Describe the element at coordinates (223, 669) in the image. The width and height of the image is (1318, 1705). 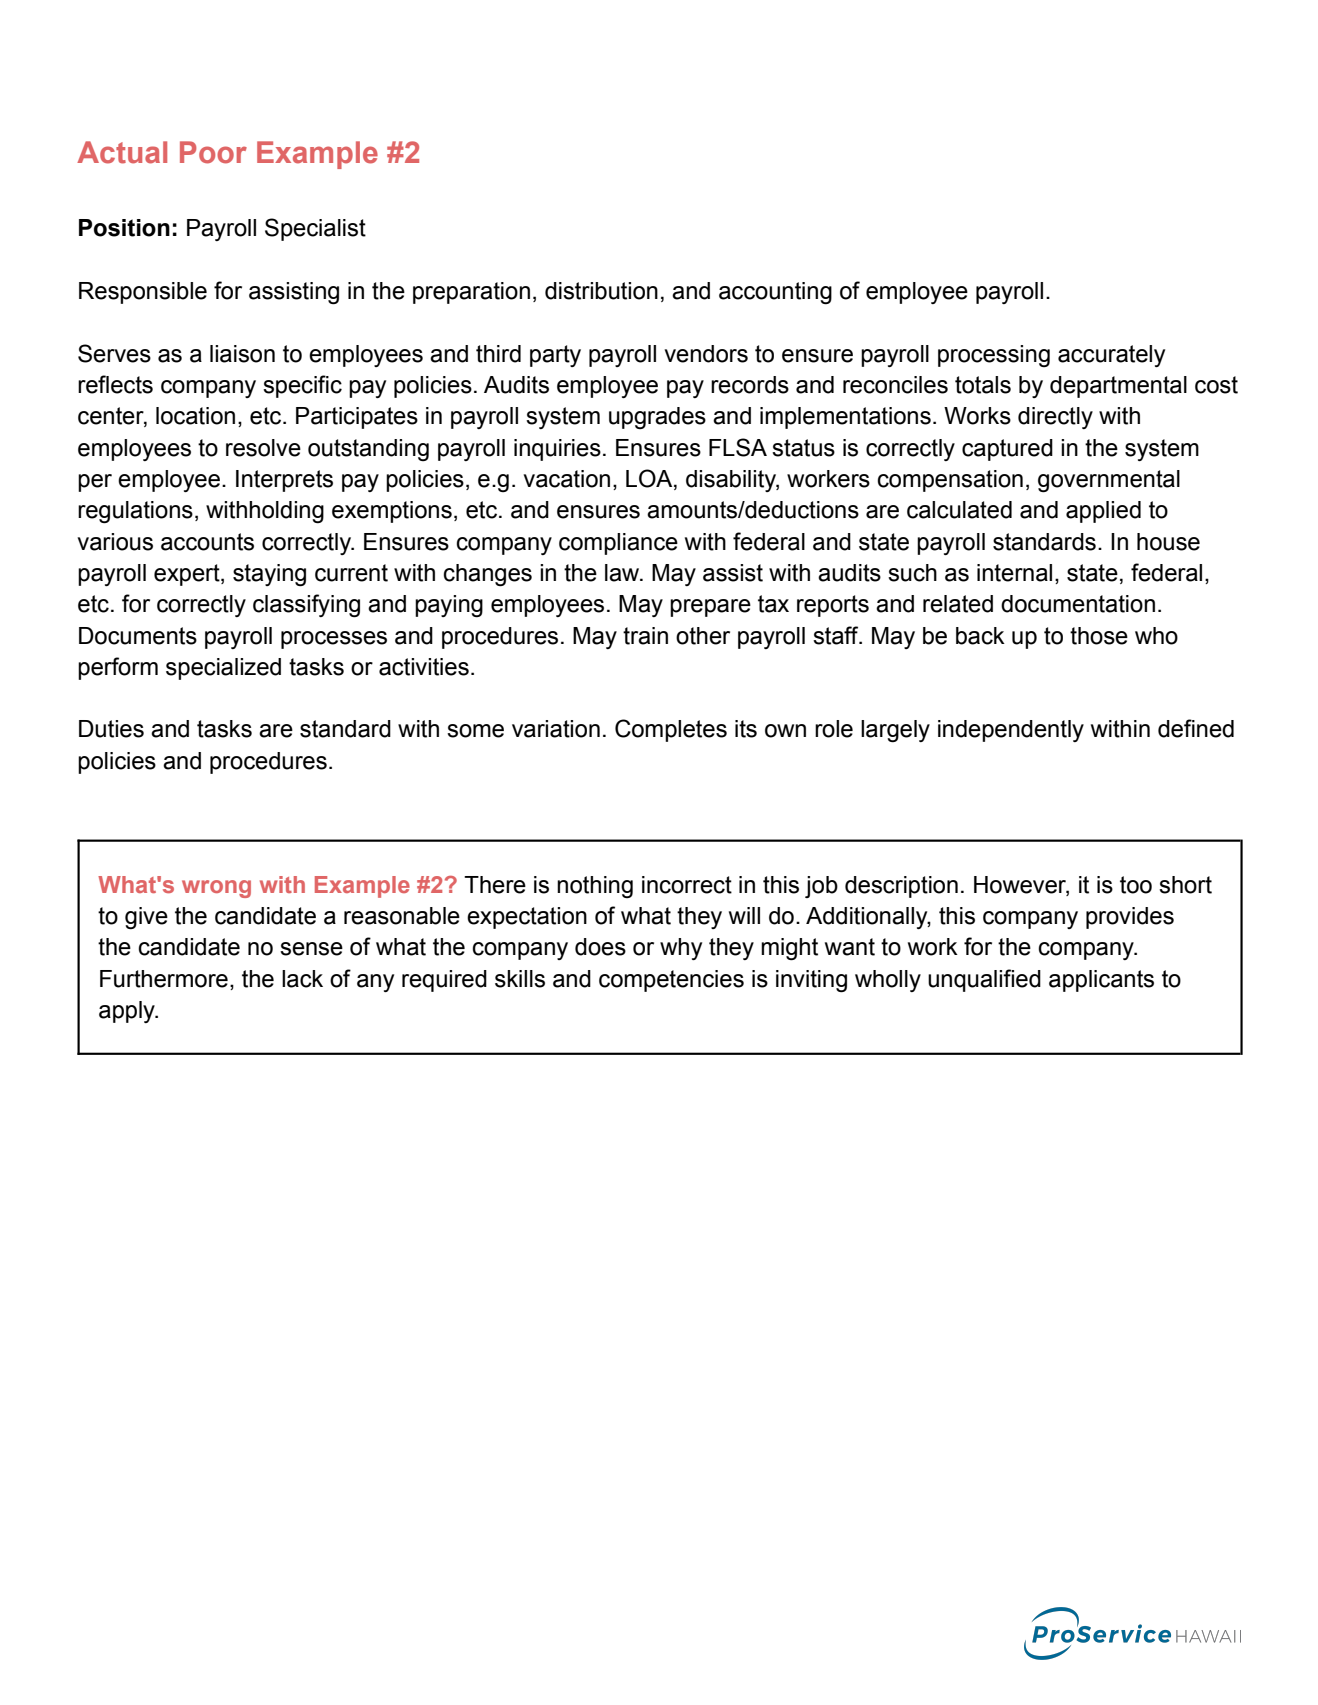
I see `specialized` at that location.
